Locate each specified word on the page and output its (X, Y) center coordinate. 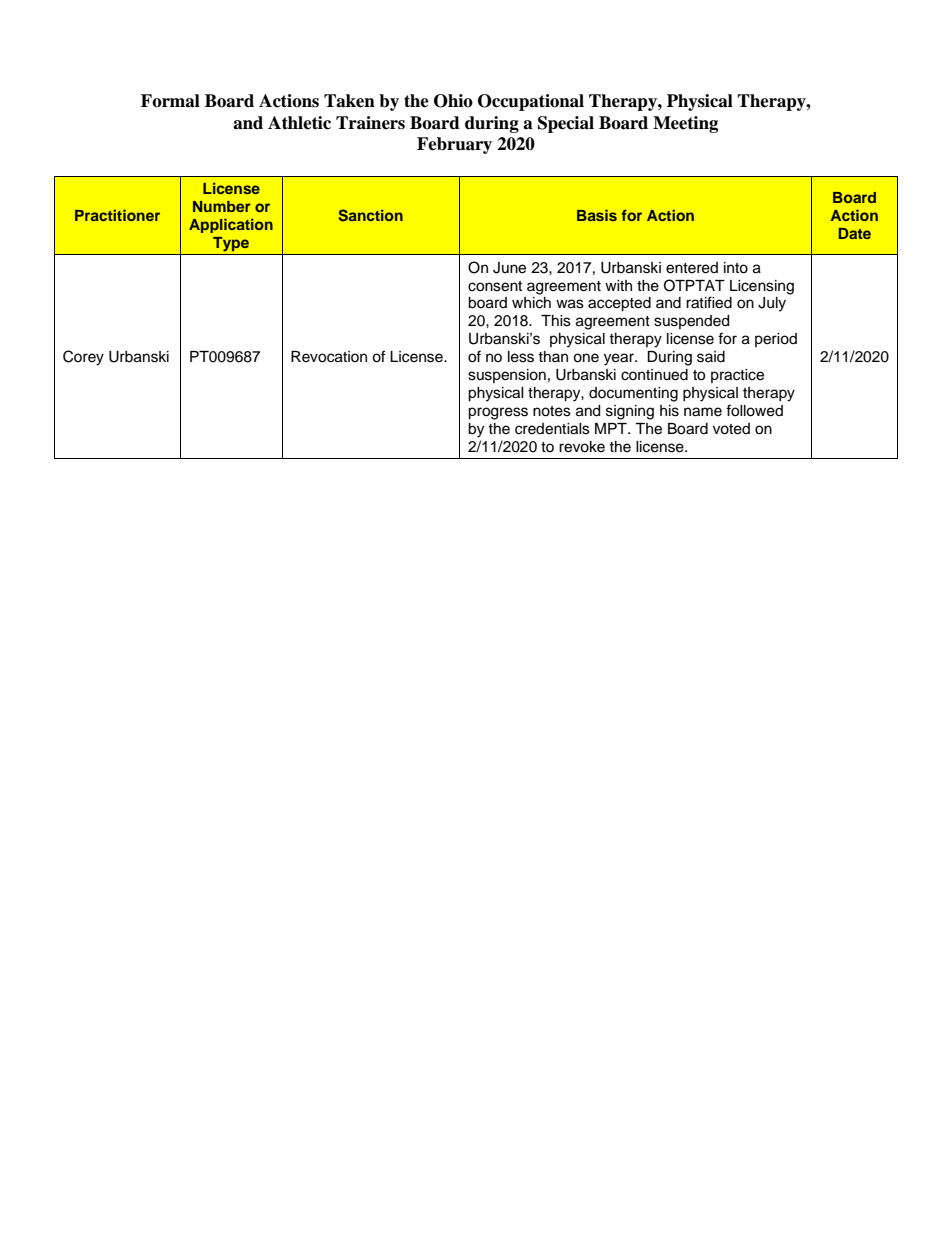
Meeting (685, 124)
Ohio (453, 101)
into (736, 268)
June (509, 268)
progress (498, 413)
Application (231, 226)
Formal (170, 101)
